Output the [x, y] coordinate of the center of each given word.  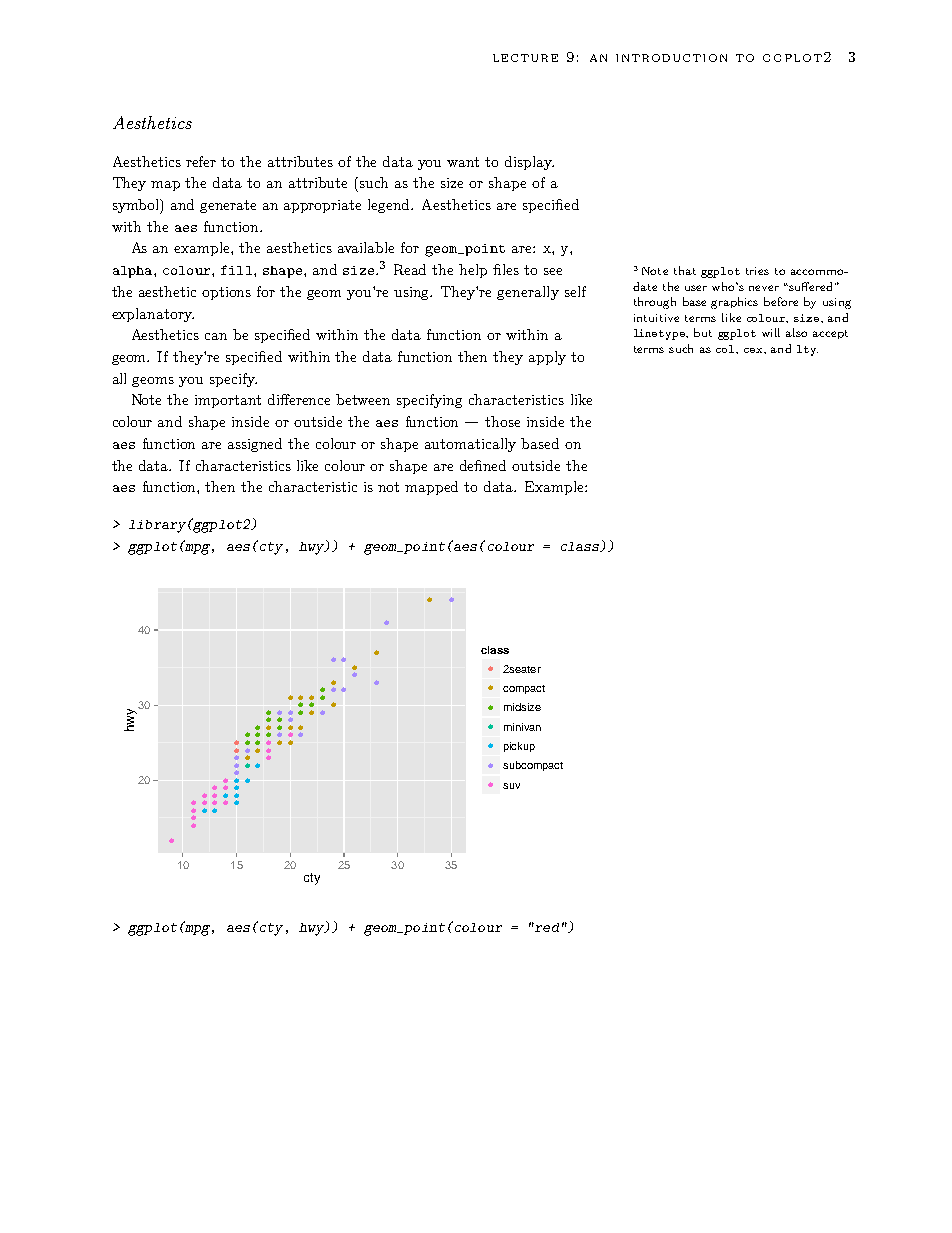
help [473, 271]
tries [757, 271]
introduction [671, 58]
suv [511, 786]
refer [201, 161]
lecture [525, 58]
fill [236, 270]
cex [754, 350]
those [502, 421]
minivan [522, 727]
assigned [255, 445]
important [228, 401]
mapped [431, 488]
